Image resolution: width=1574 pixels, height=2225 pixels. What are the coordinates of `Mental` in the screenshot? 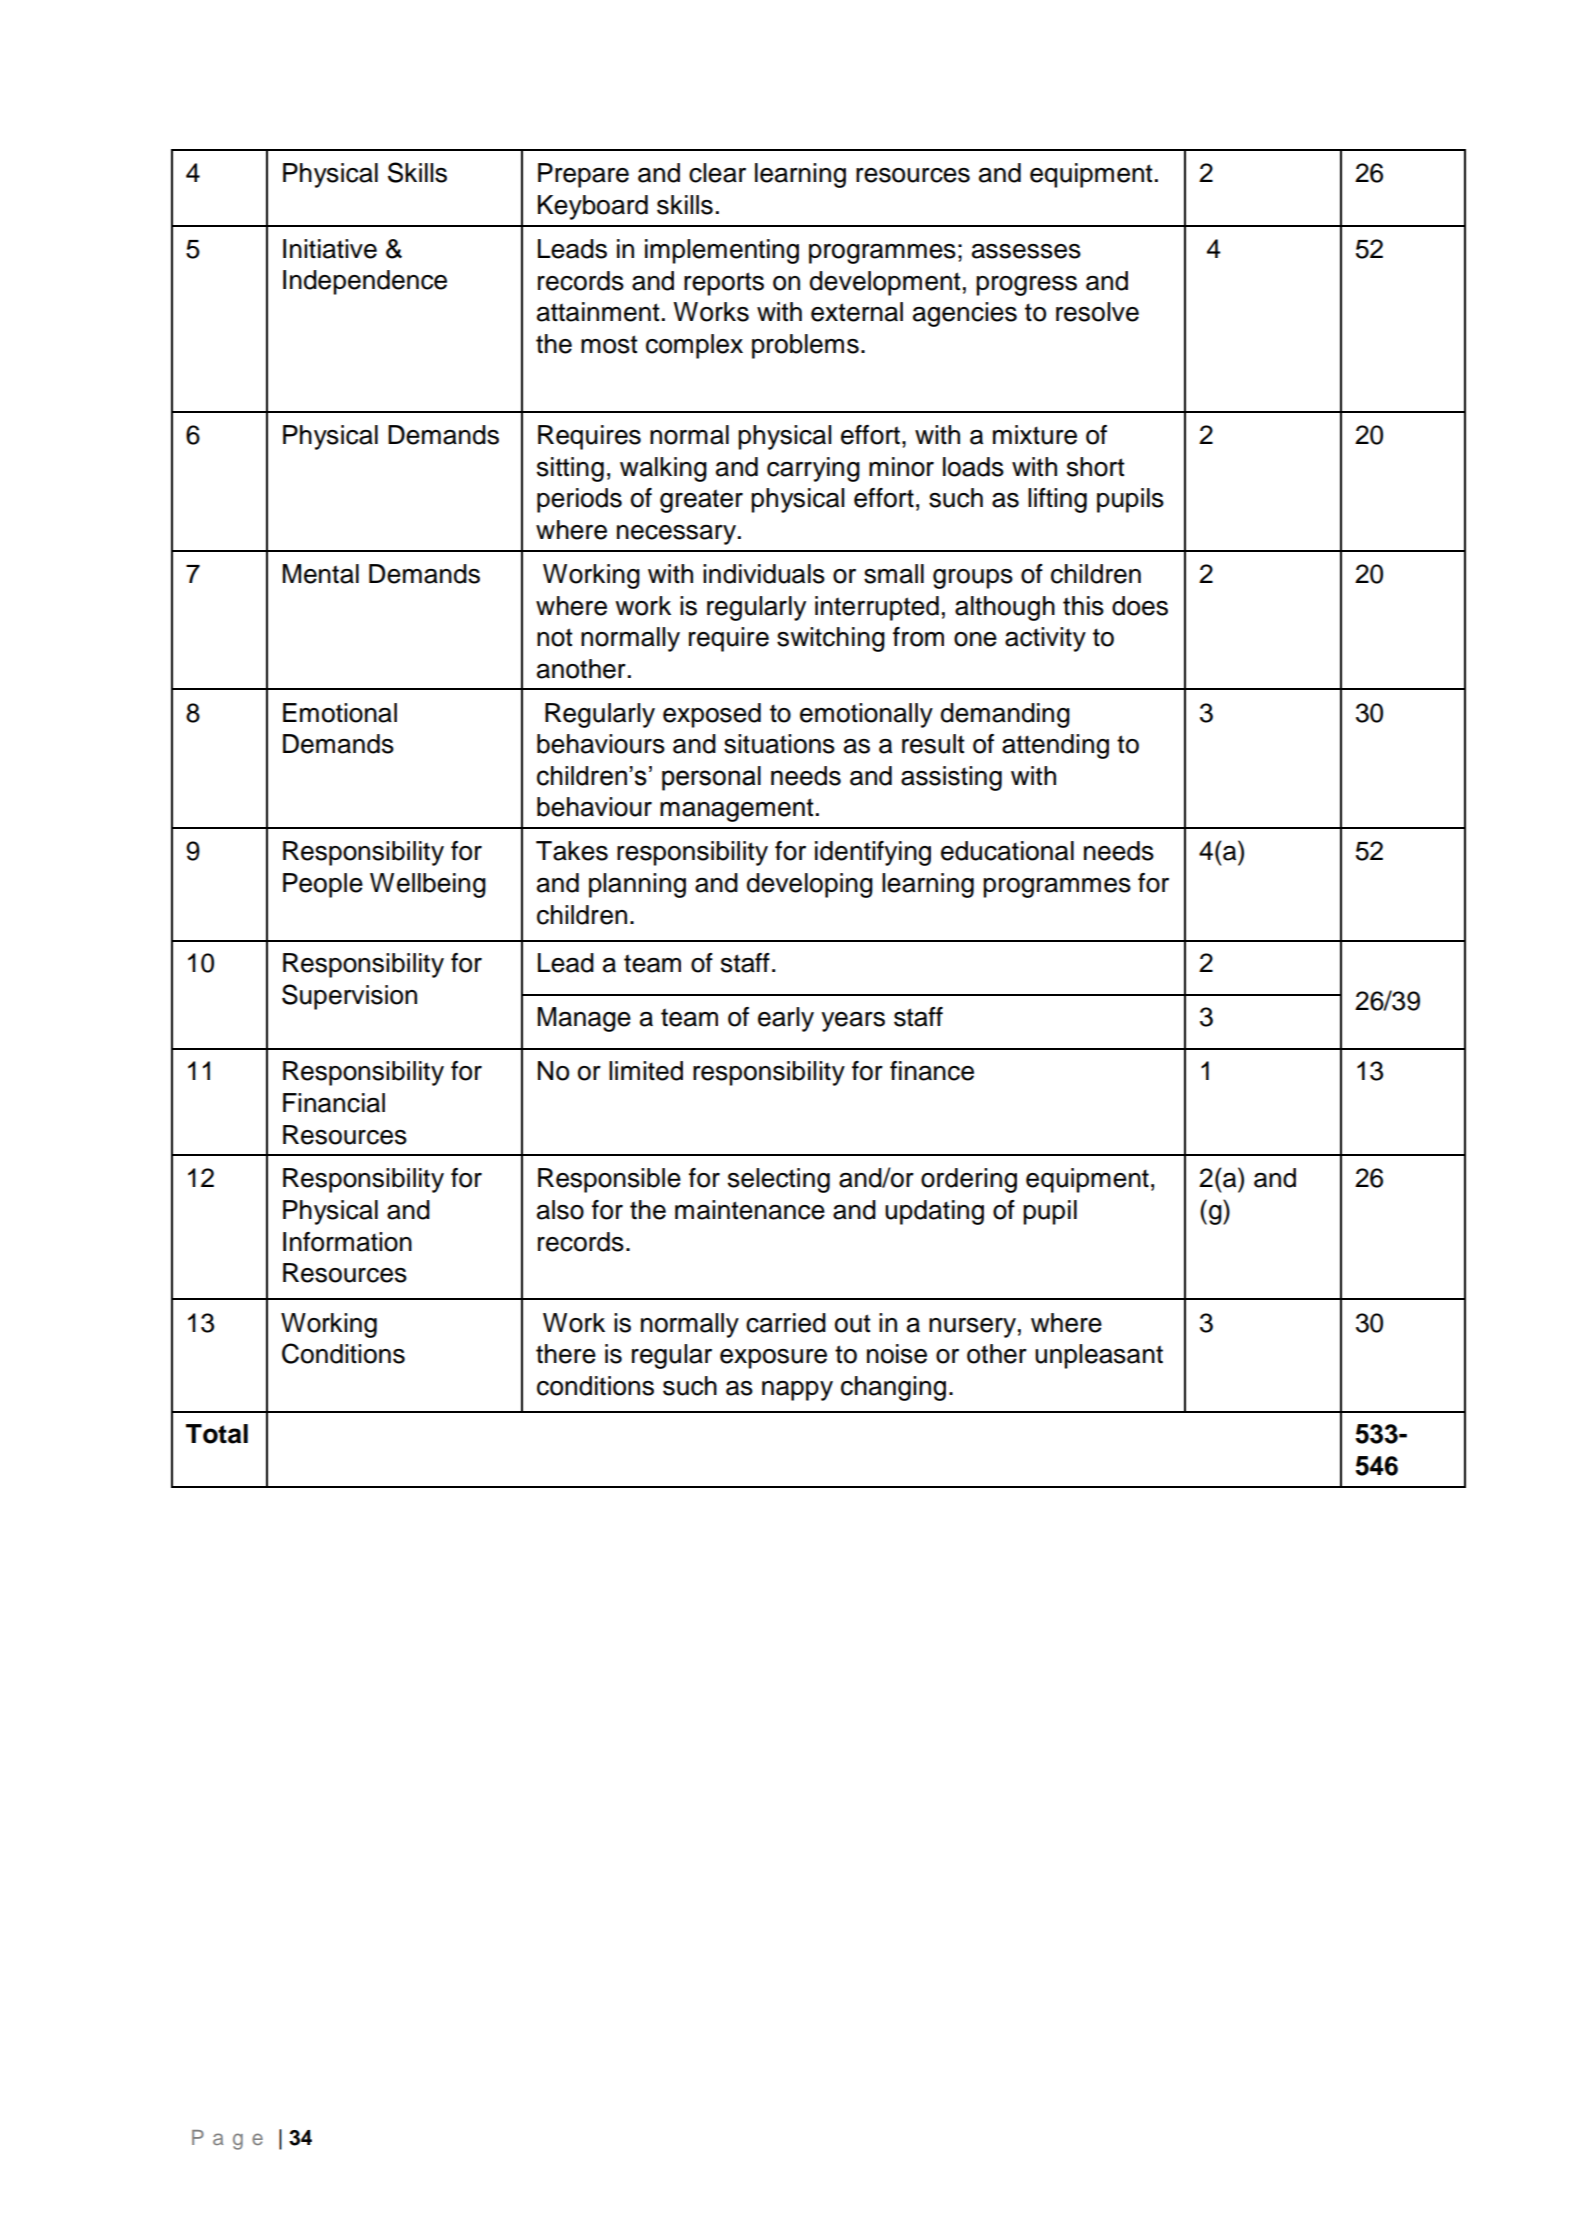 It's located at (320, 574).
